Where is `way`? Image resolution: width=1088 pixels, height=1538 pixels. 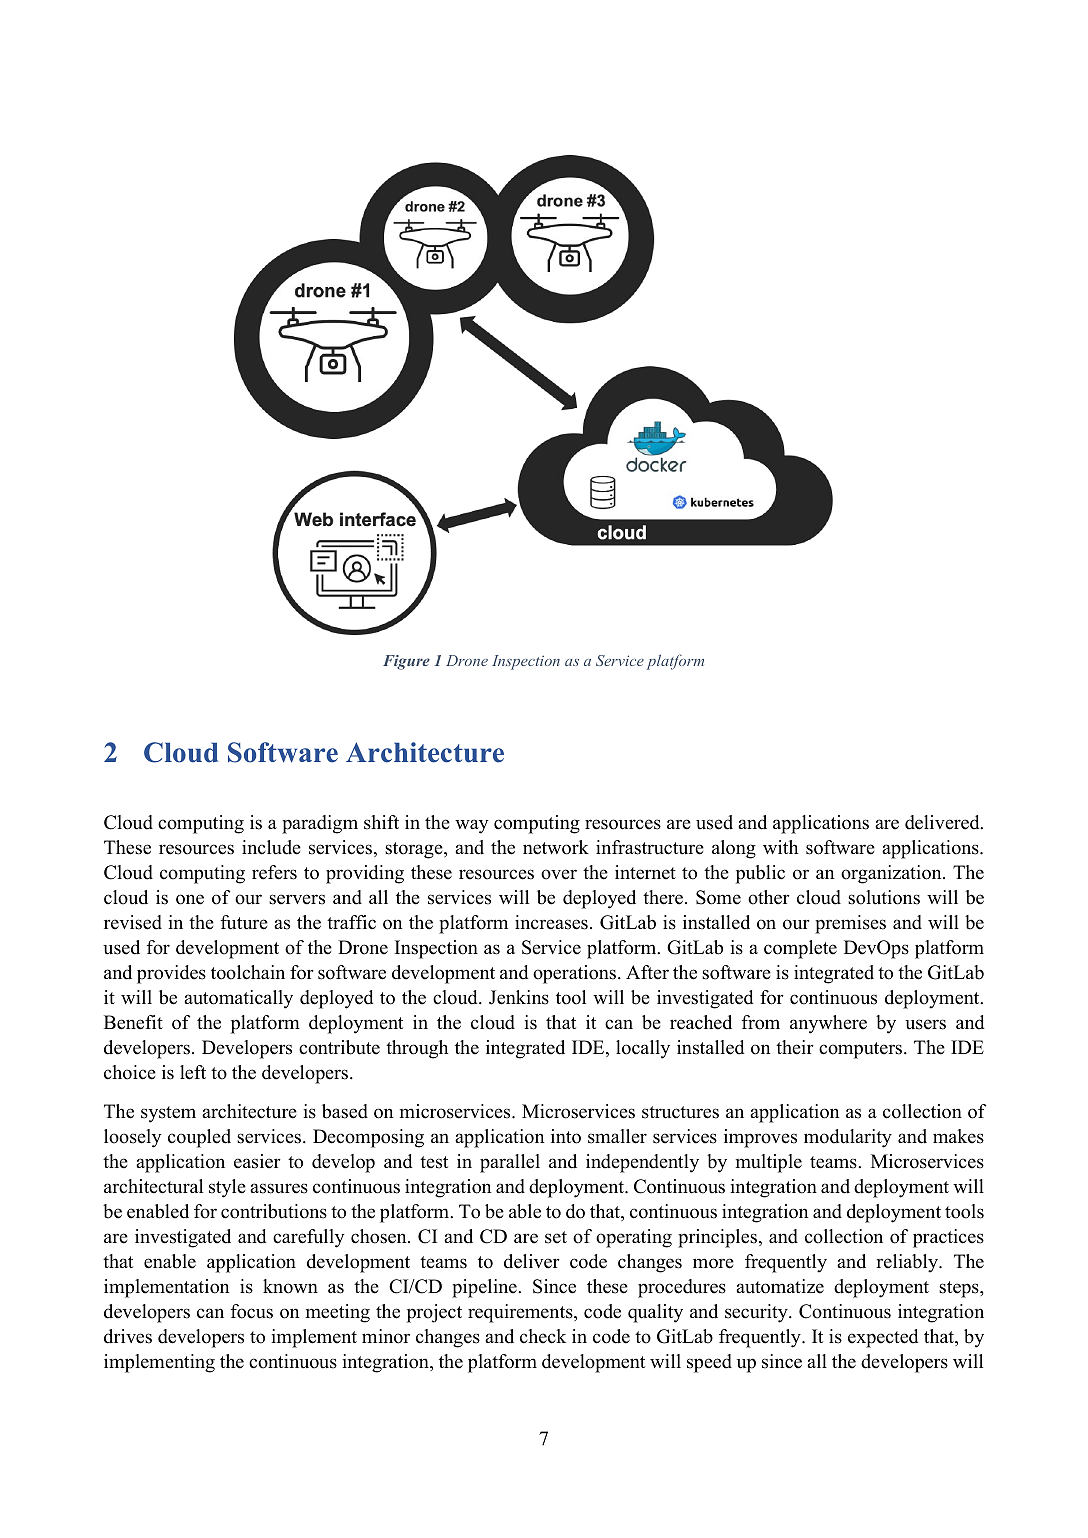
way is located at coordinates (472, 826).
